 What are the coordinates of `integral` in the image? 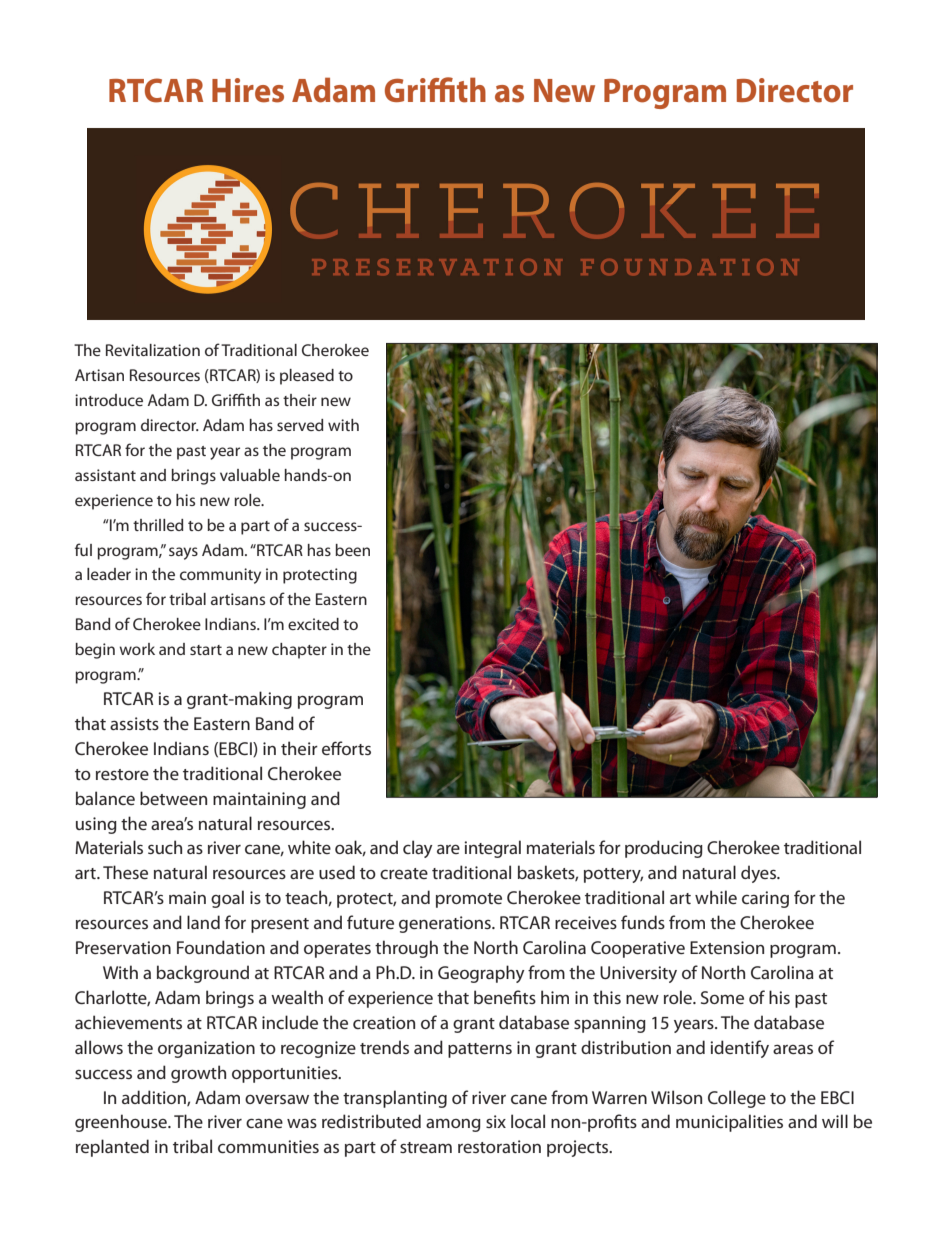 It's located at (492, 849).
